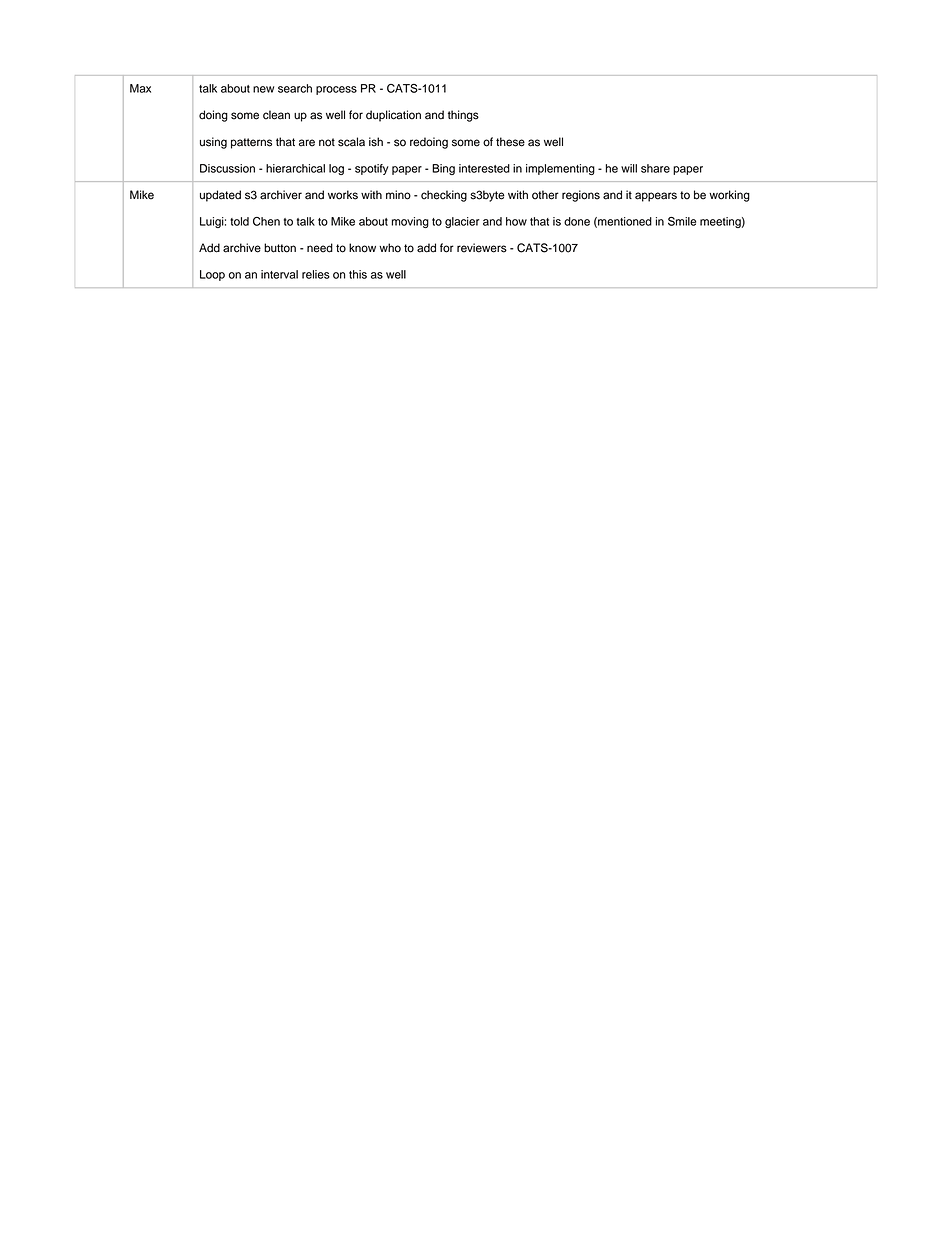  I want to click on new, so click(263, 89).
